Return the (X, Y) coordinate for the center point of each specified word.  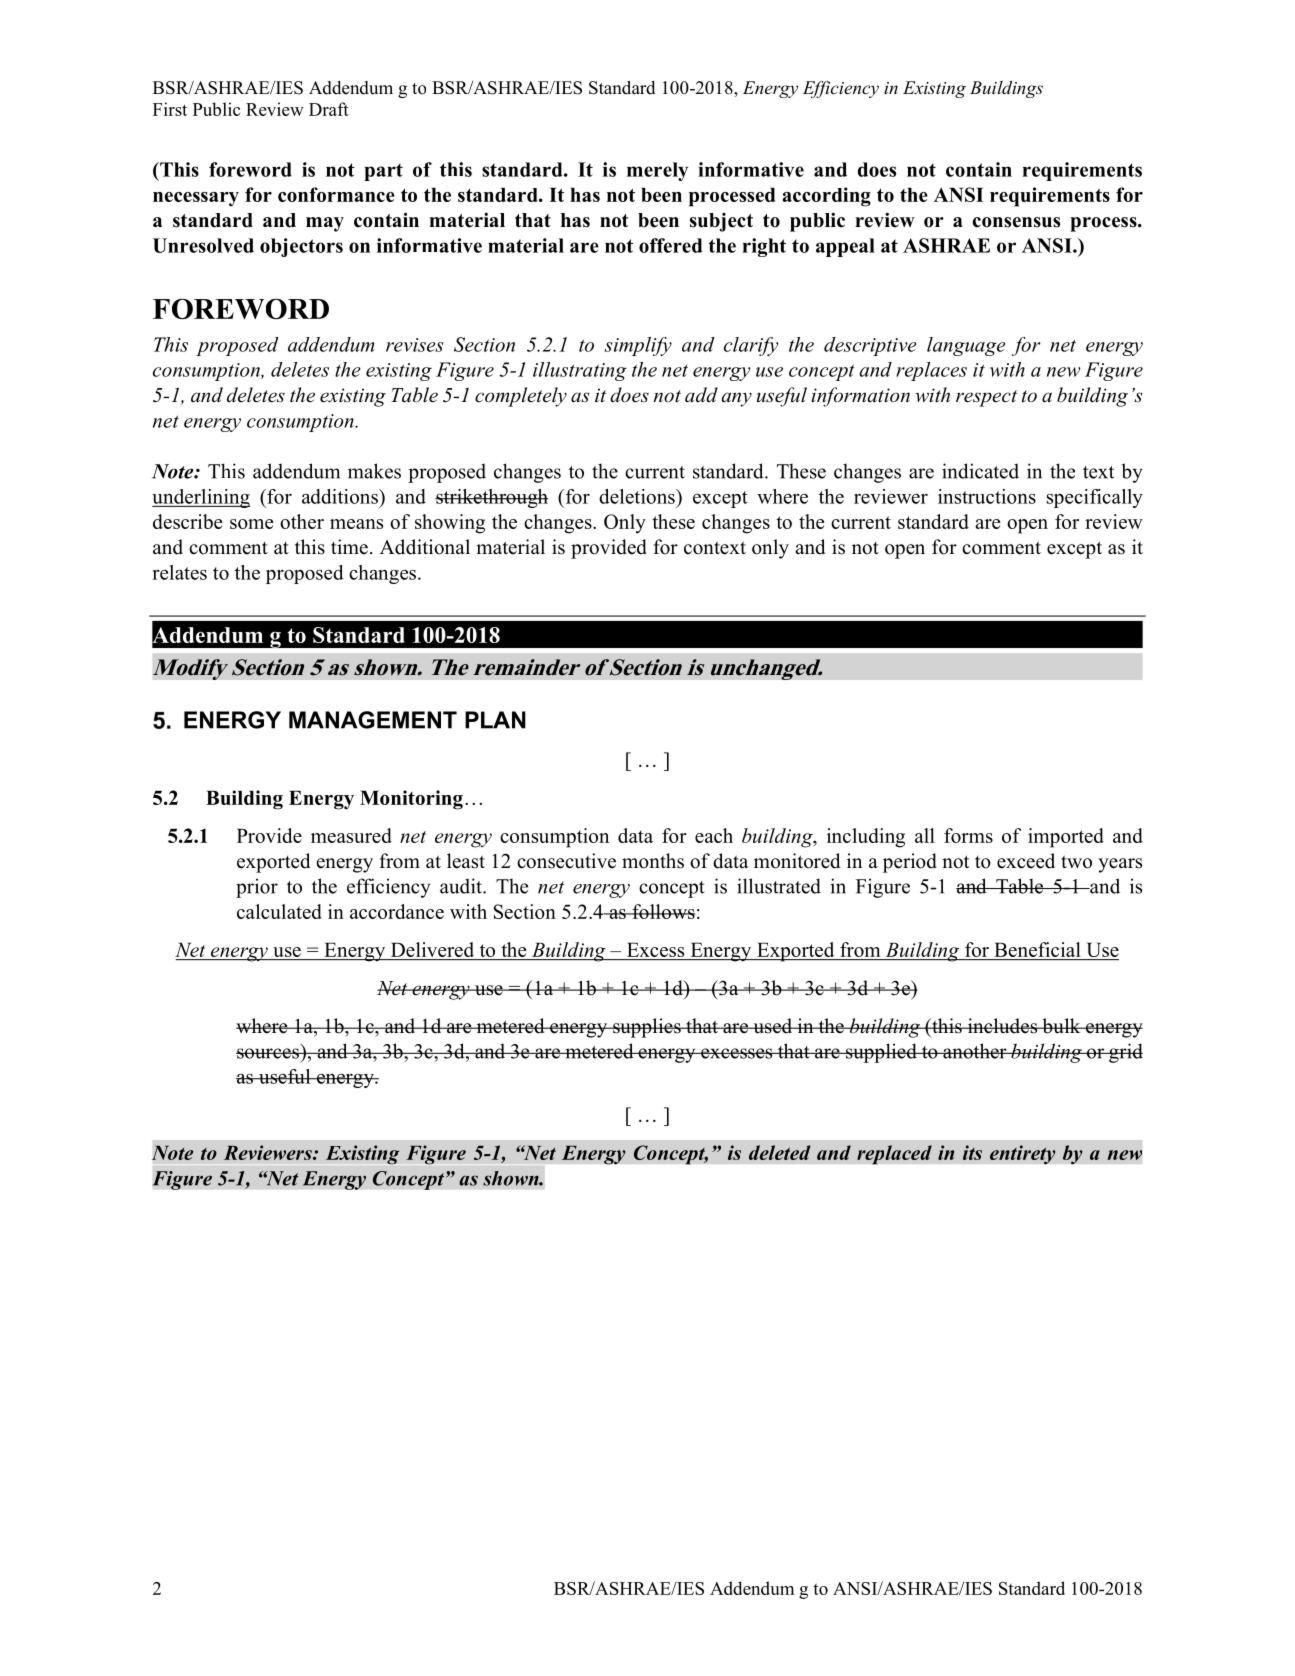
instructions (987, 496)
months (653, 861)
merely (657, 171)
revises (415, 345)
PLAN (495, 720)
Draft (329, 109)
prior (257, 888)
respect (986, 398)
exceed (1026, 861)
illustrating (580, 371)
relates (179, 572)
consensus (1016, 222)
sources (268, 1053)
